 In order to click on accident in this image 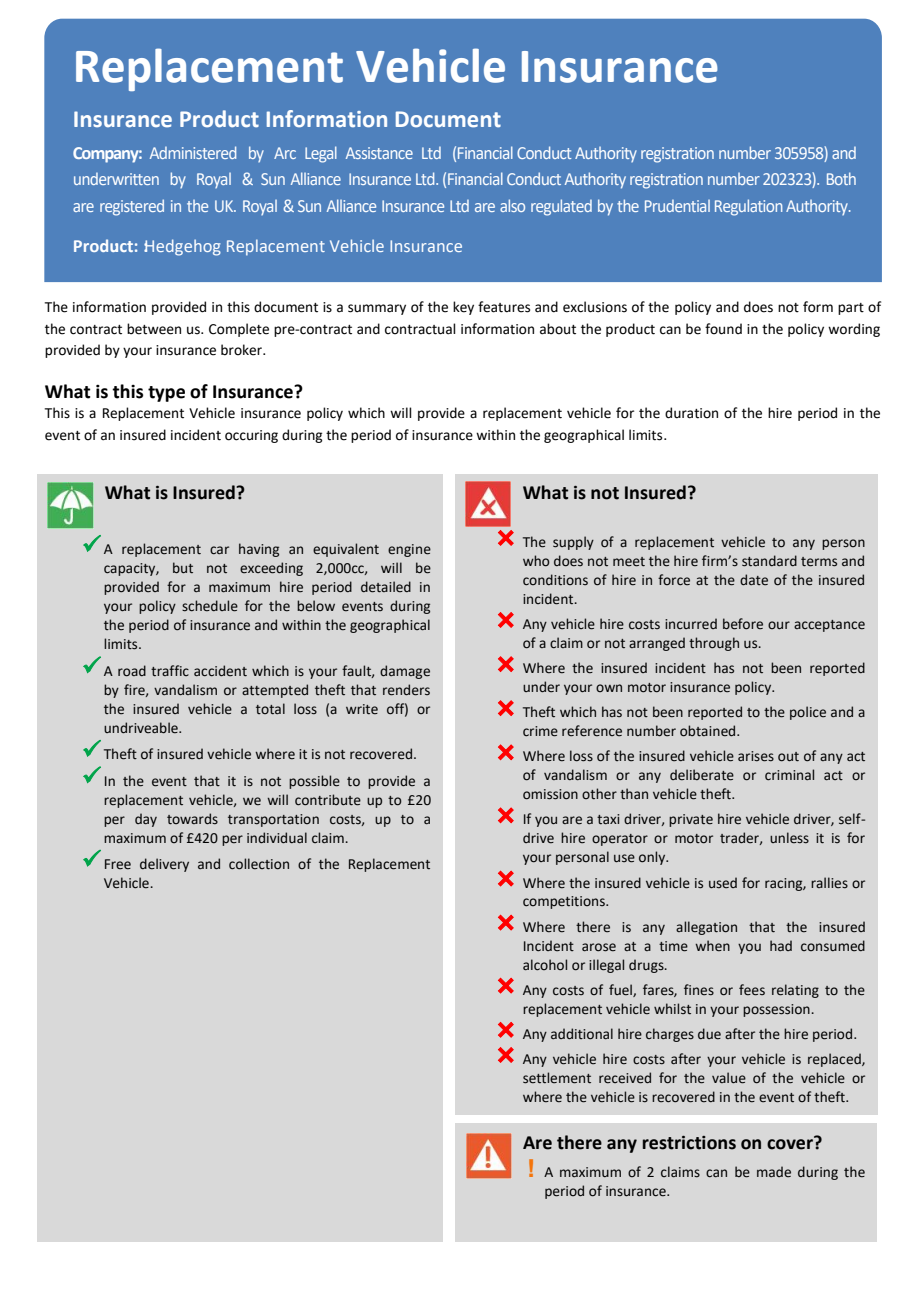, I will do `click(220, 671)`.
